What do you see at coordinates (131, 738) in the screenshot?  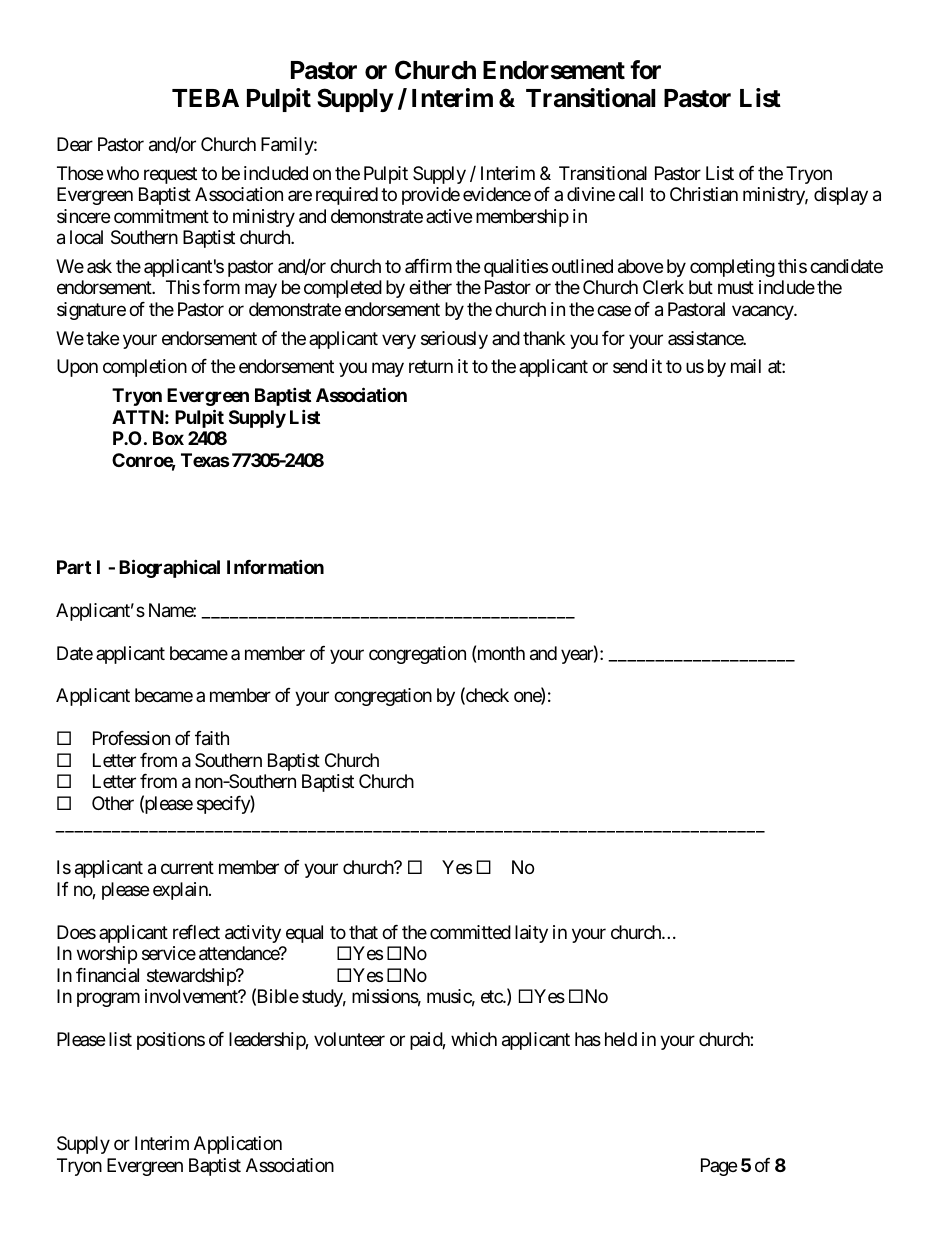 I see `Profession` at bounding box center [131, 738].
